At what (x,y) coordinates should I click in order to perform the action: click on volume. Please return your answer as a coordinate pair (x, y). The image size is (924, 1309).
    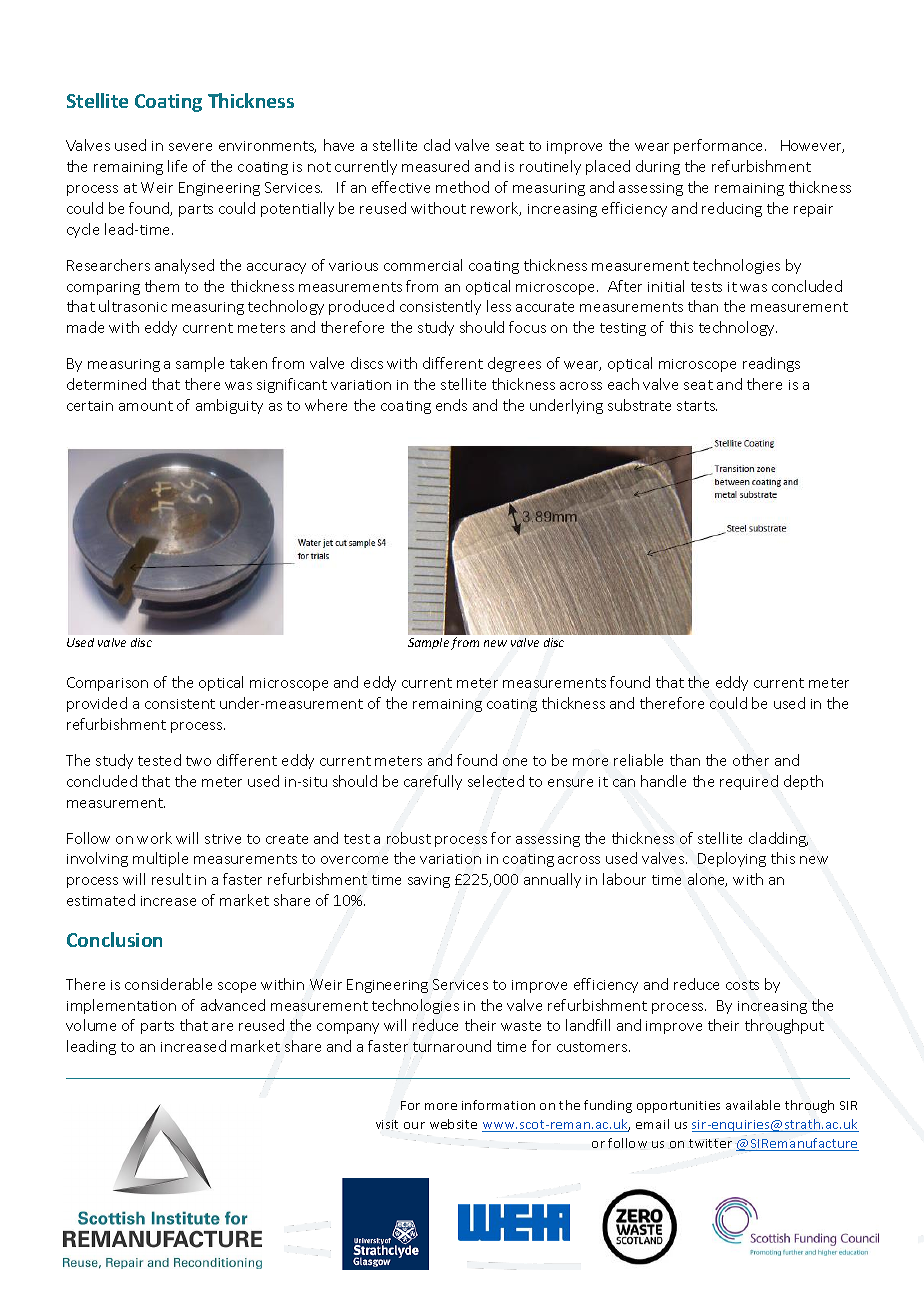
    Looking at the image, I should click on (91, 1025).
